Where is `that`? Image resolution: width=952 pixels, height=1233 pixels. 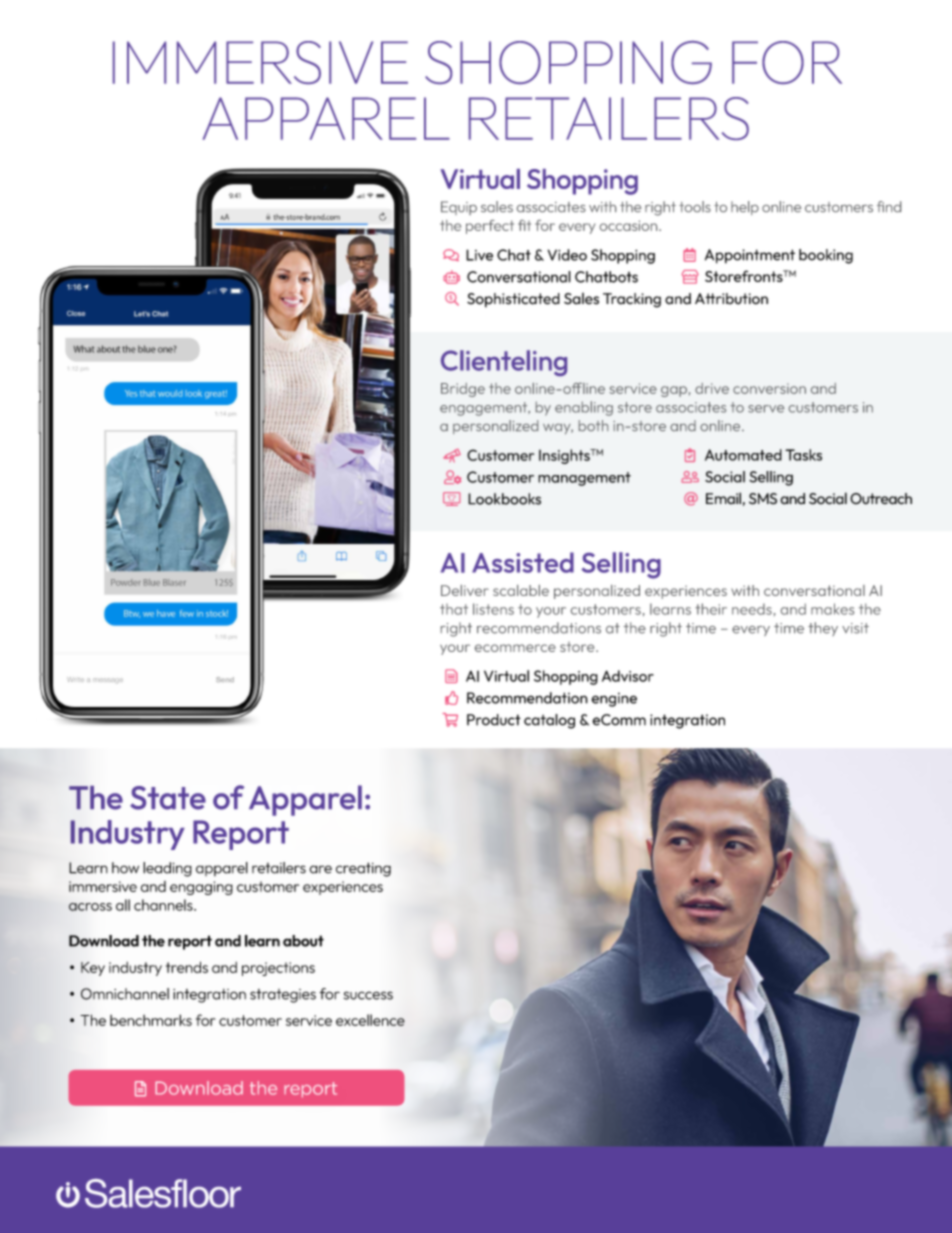 that is located at coordinates (454, 609).
